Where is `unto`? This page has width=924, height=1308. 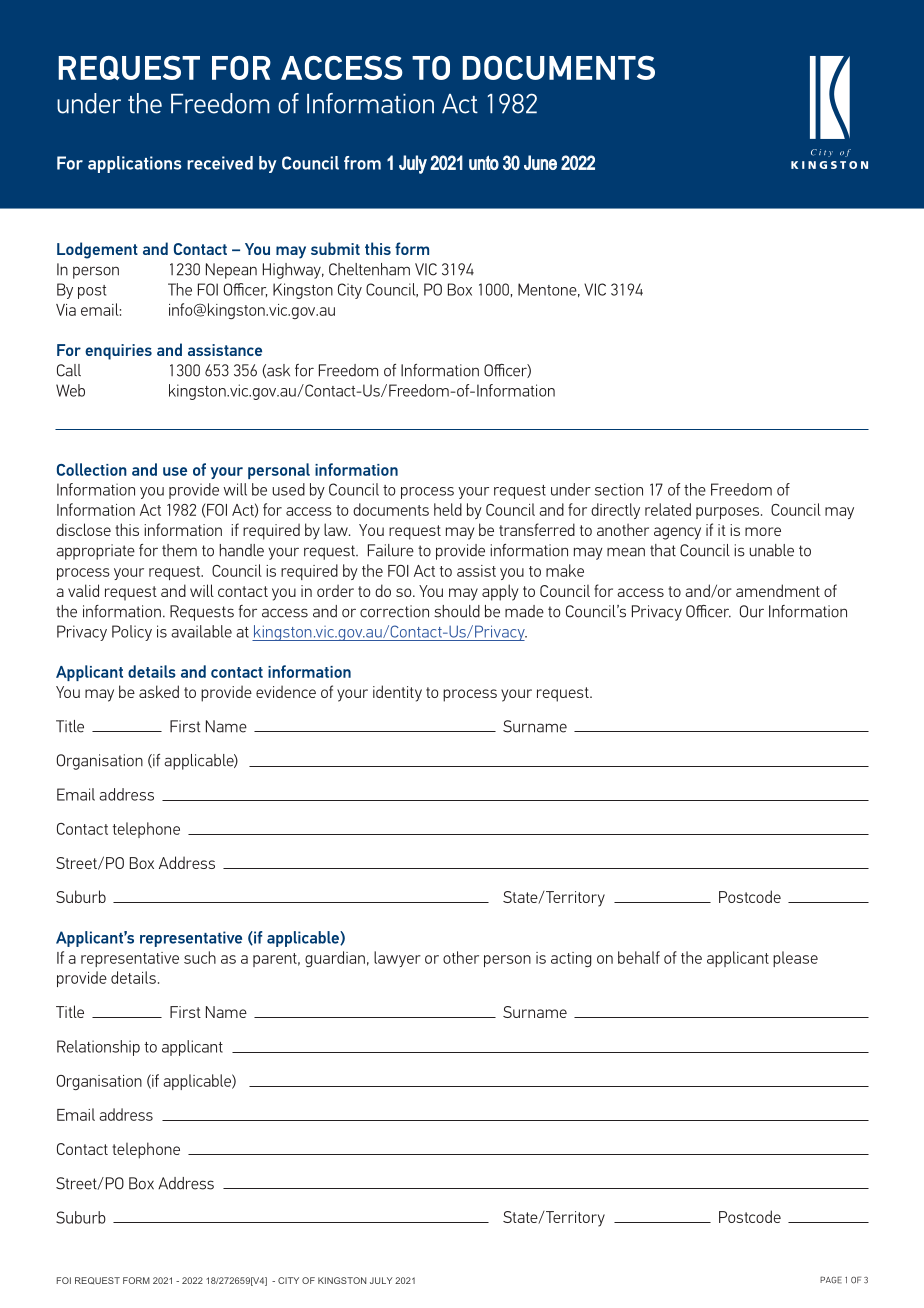 unto is located at coordinates (484, 162).
